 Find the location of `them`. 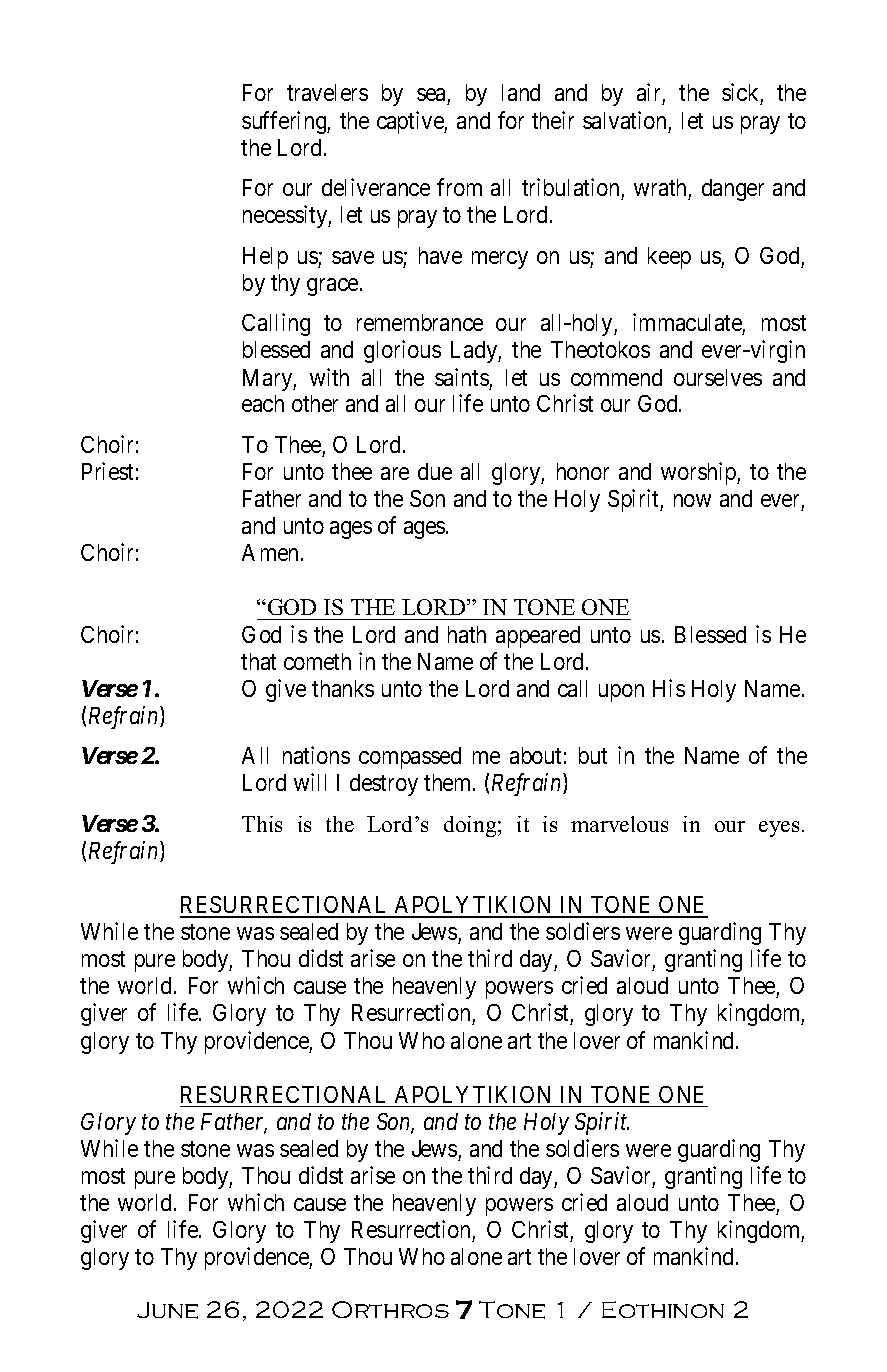

them is located at coordinates (449, 782).
